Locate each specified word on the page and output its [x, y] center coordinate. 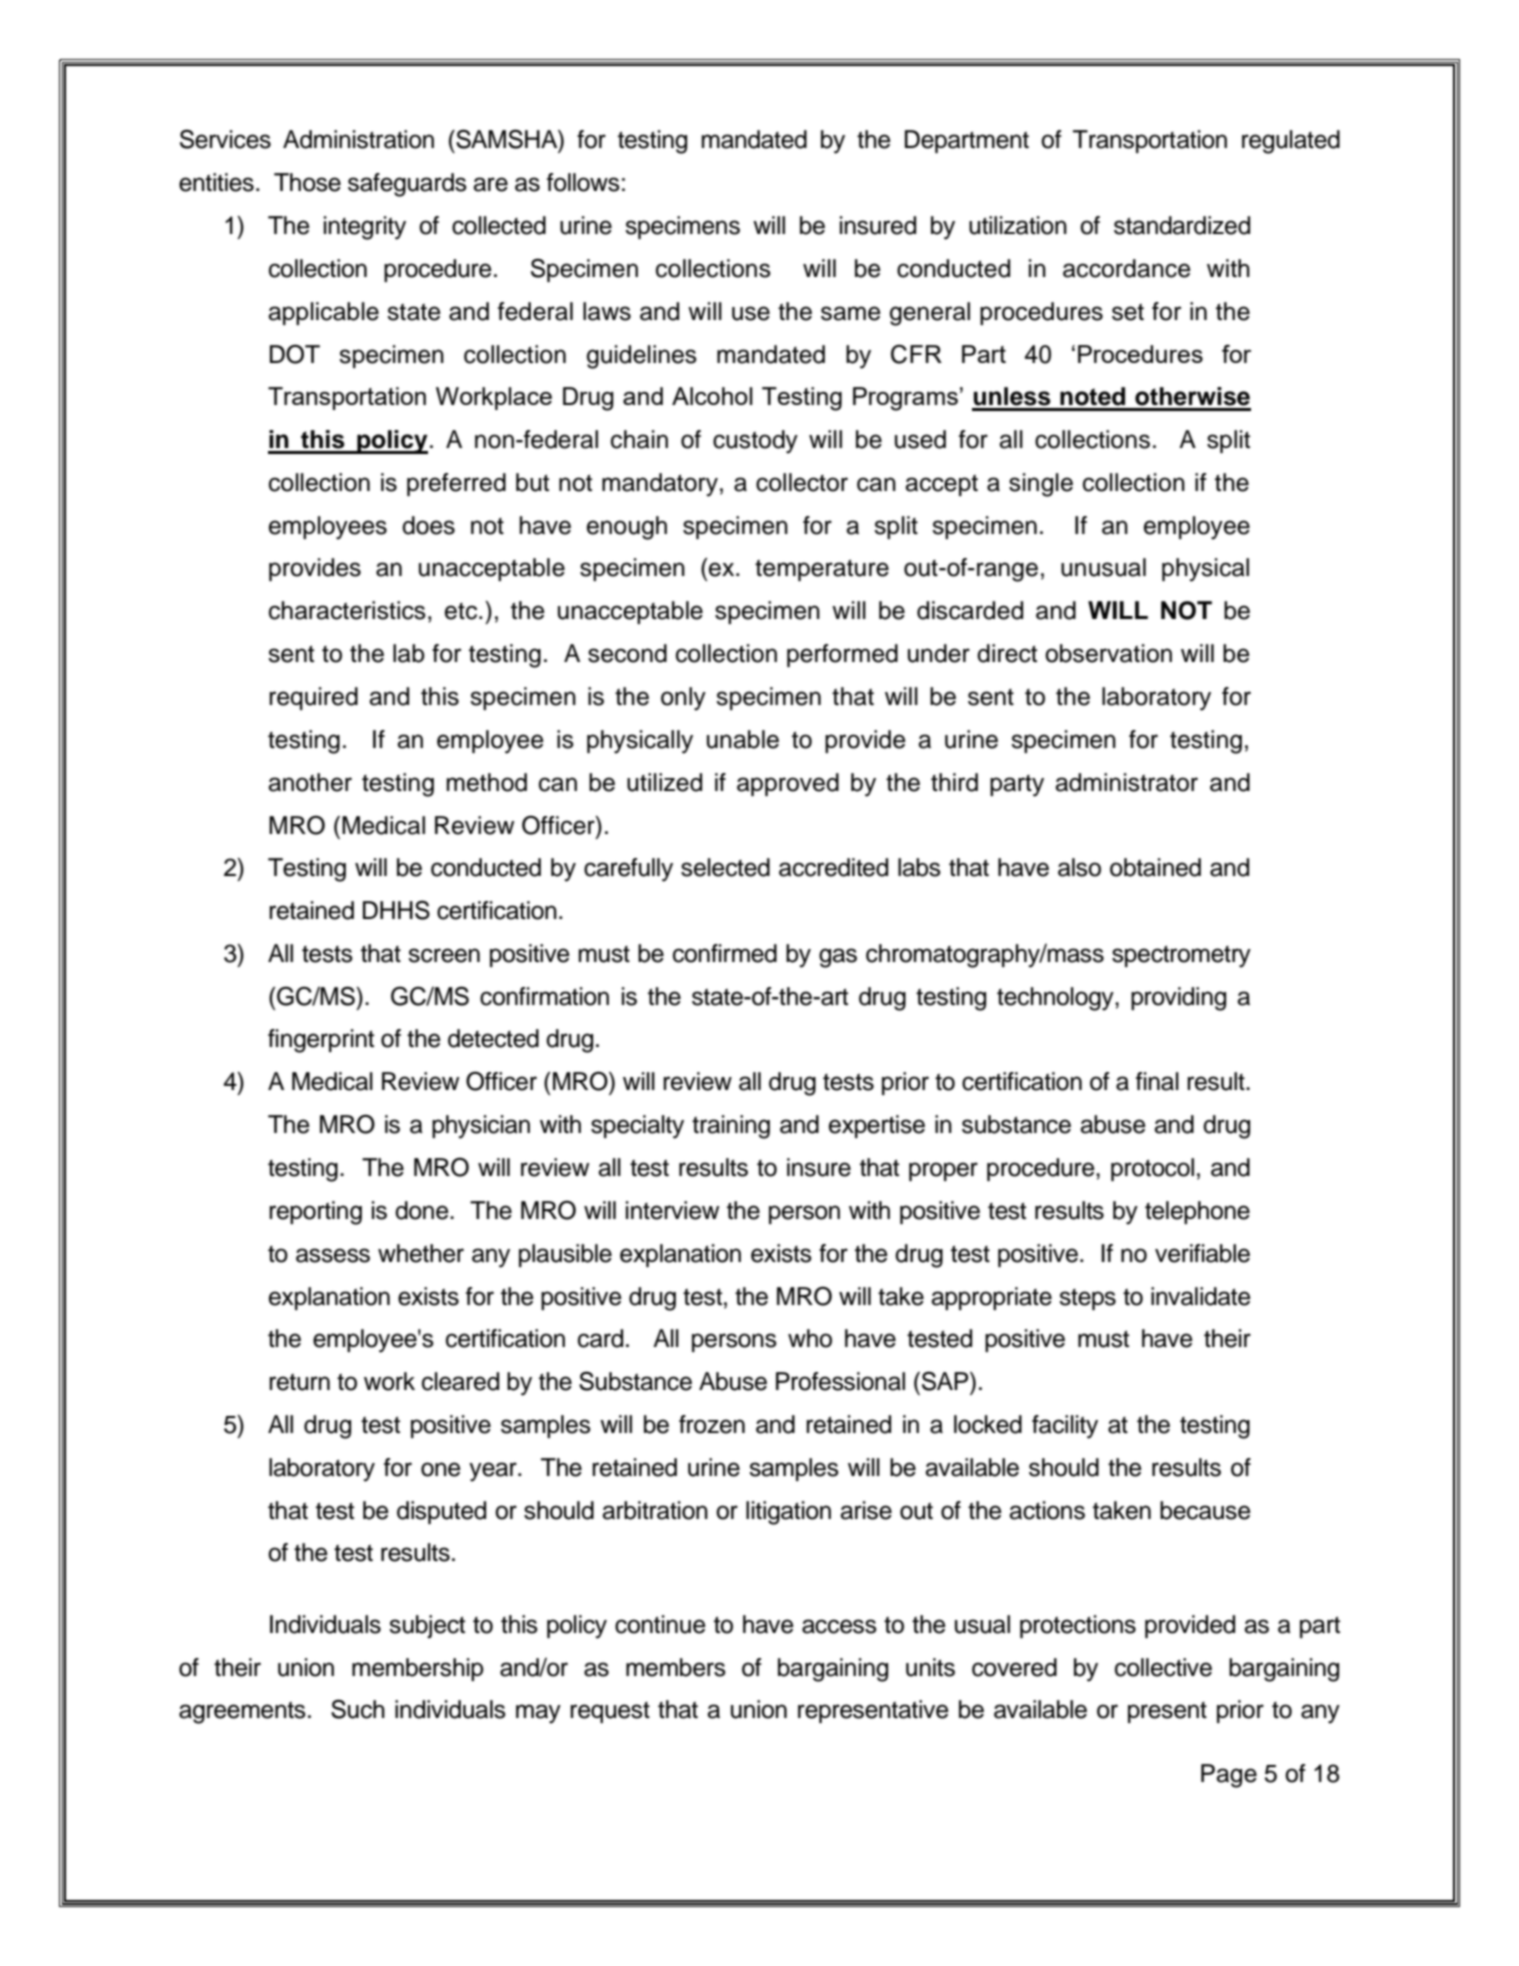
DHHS [396, 910]
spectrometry [1181, 956]
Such [358, 1709]
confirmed [725, 953]
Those [307, 182]
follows [583, 182]
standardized [1182, 225]
